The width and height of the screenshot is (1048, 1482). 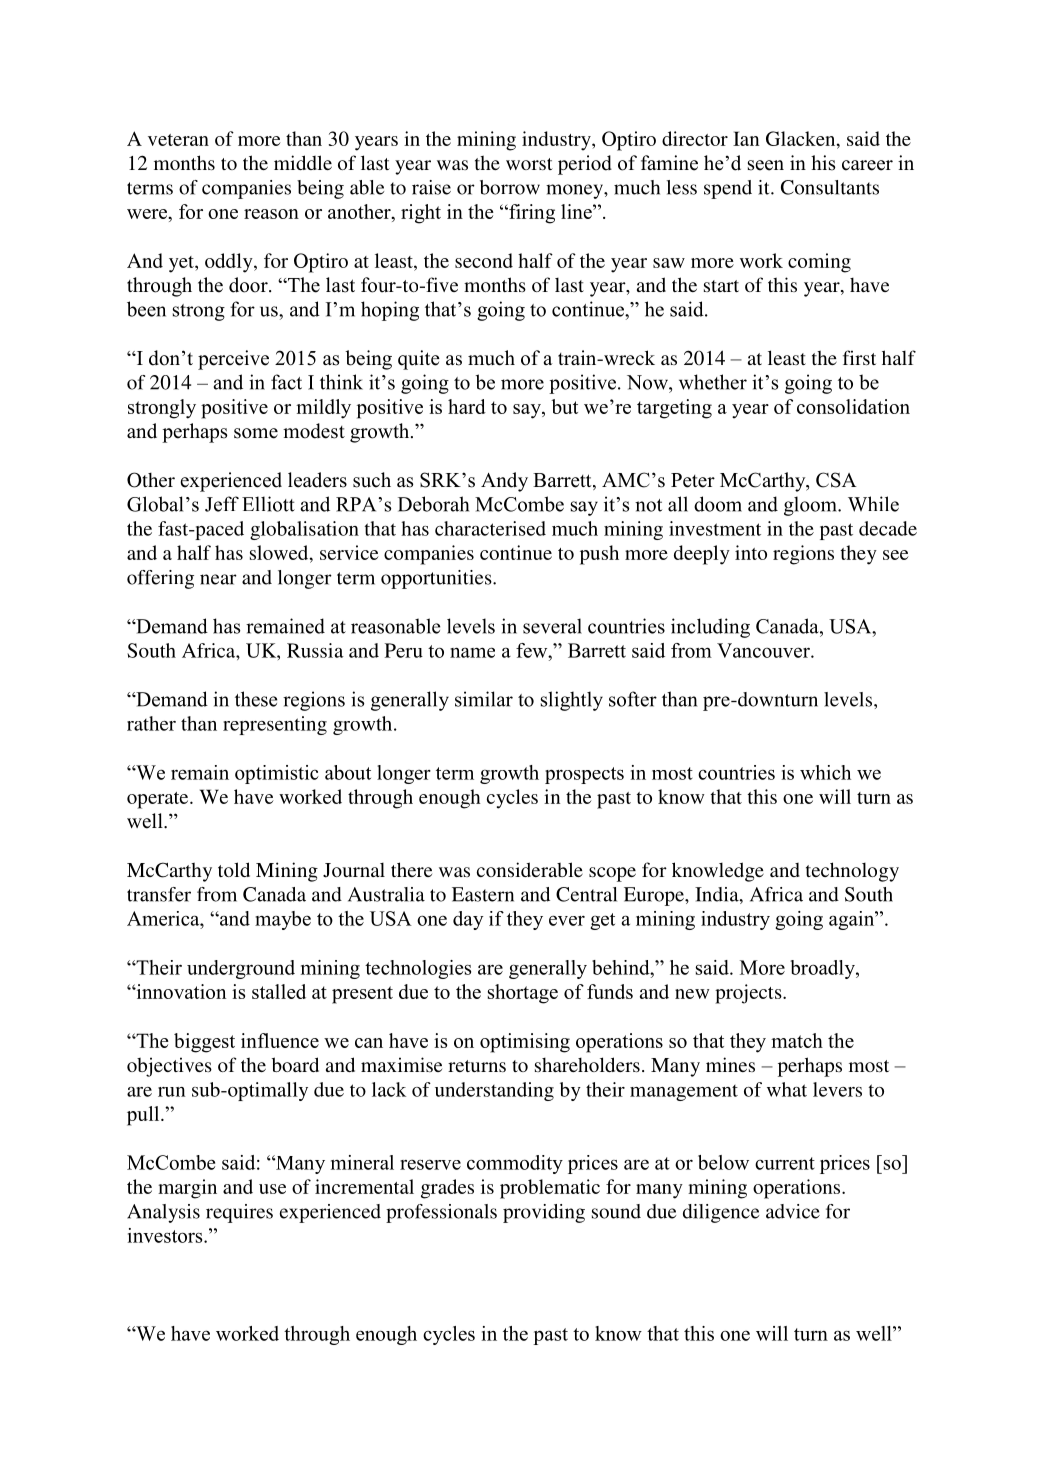 What do you see at coordinates (178, 140) in the screenshot?
I see `veteran` at bounding box center [178, 140].
